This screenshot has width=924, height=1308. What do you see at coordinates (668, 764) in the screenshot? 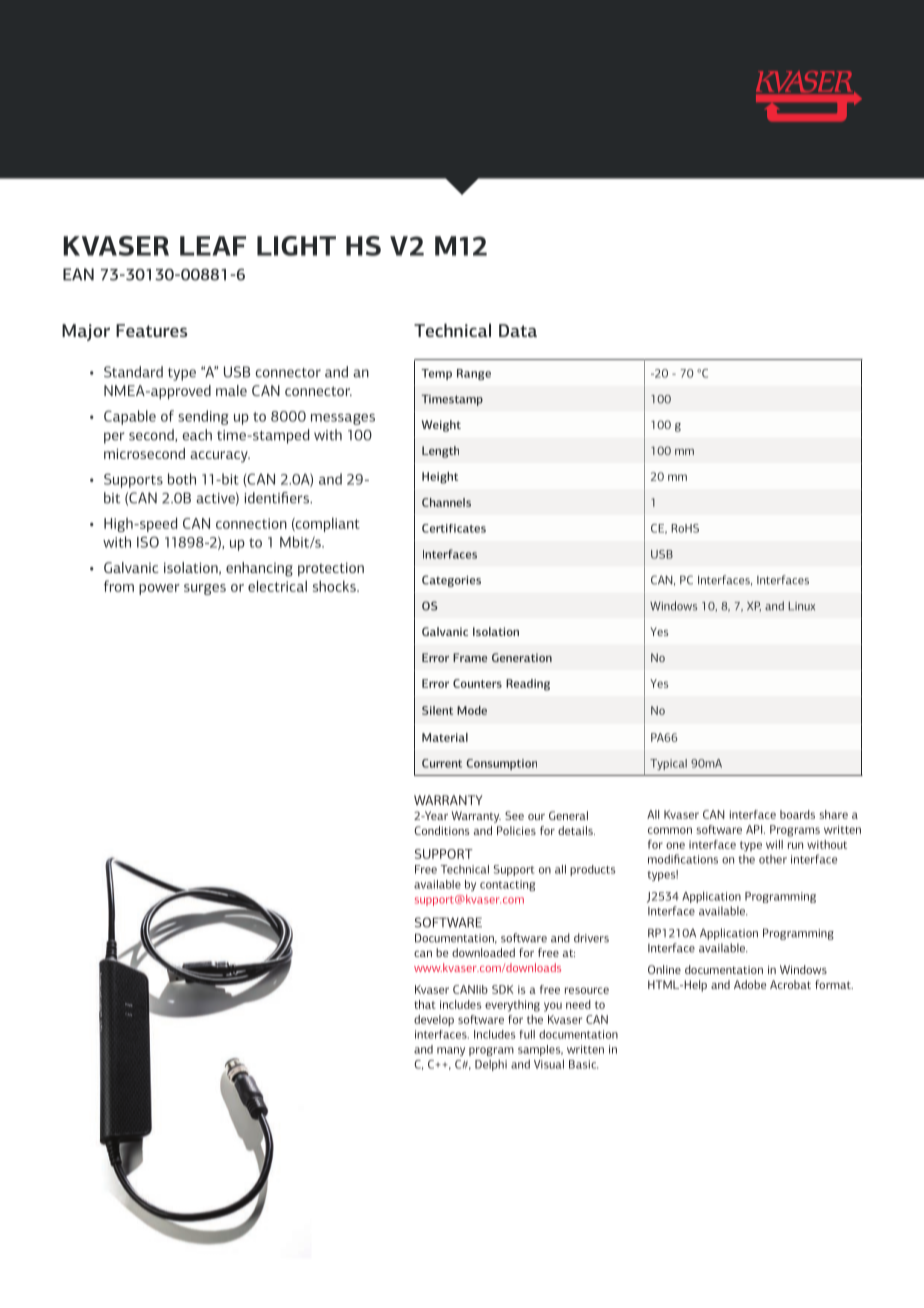
I see `Typical` at bounding box center [668, 764].
